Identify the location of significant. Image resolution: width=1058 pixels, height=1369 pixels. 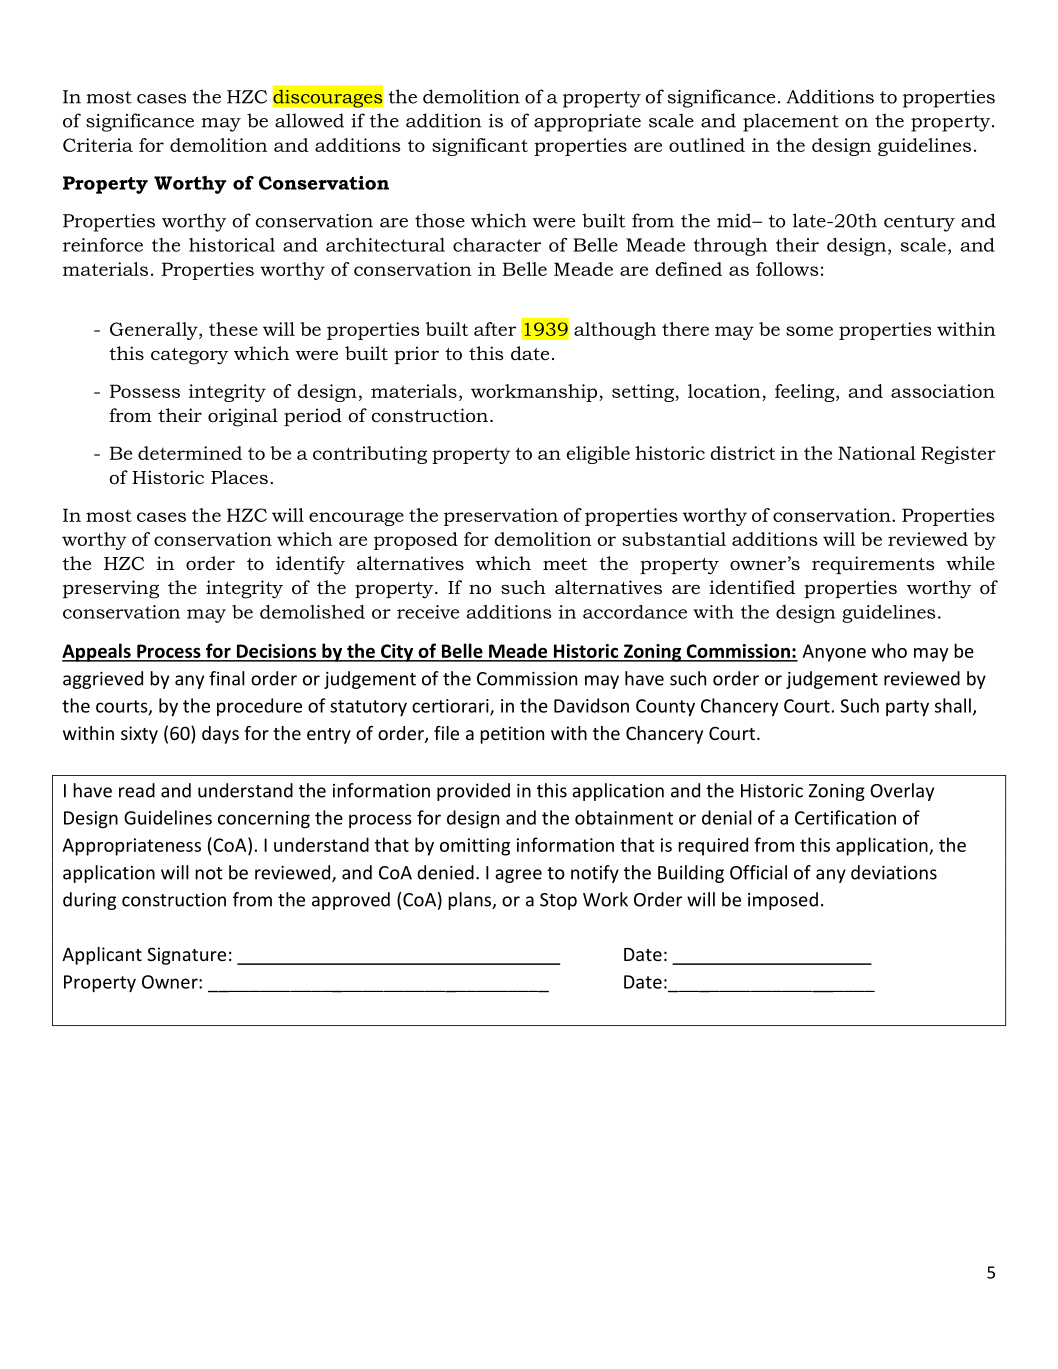
(480, 147).
